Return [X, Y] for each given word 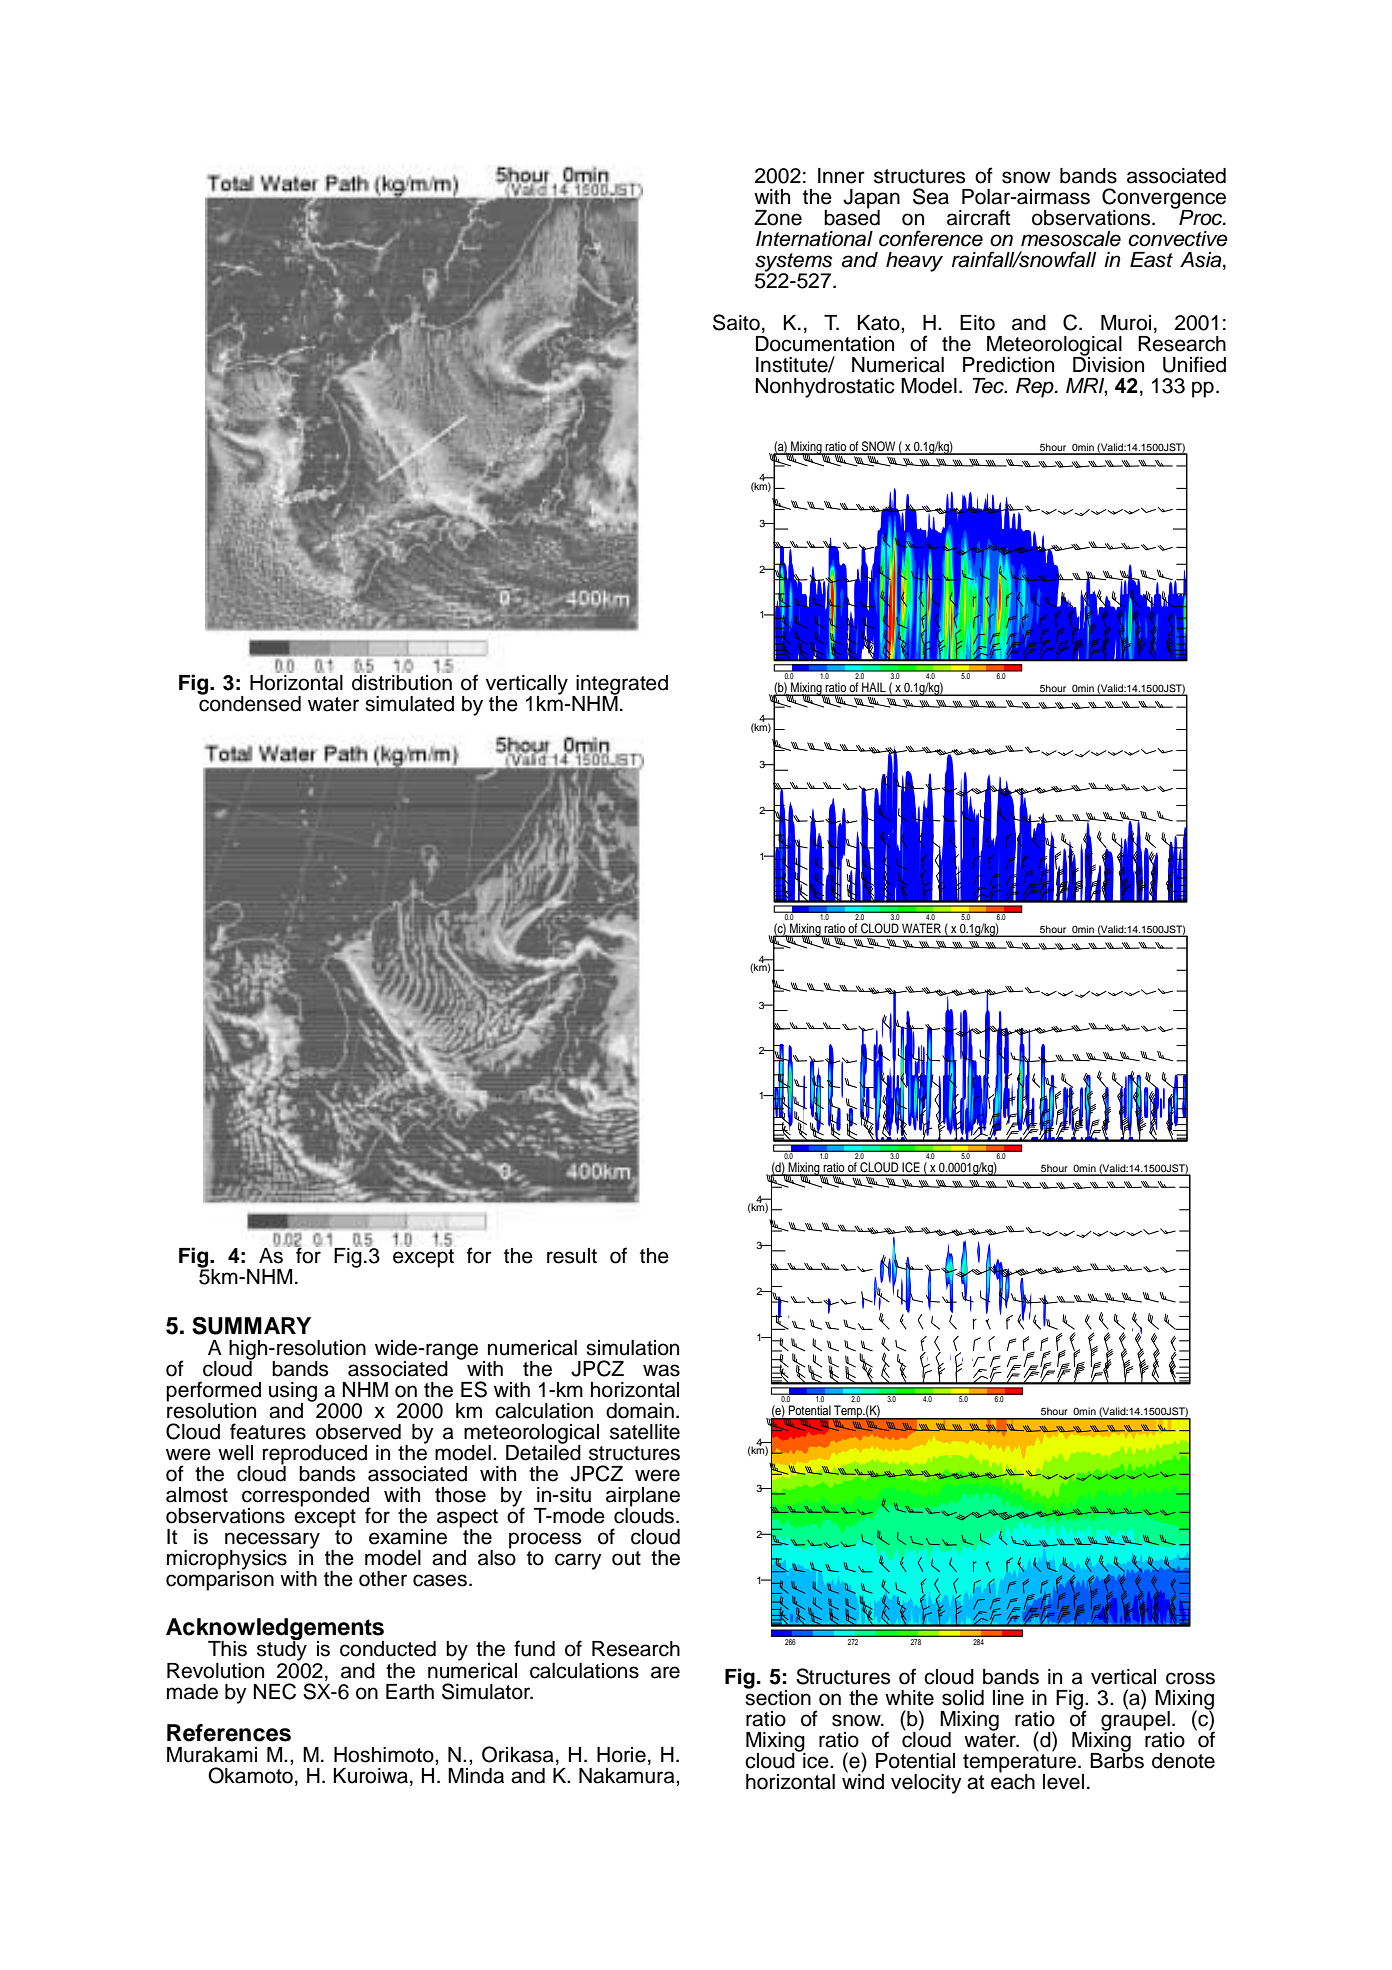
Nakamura [628, 1776]
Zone [778, 218]
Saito [736, 322]
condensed [249, 702]
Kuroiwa [370, 1776]
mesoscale [1071, 239]
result [572, 1256]
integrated [621, 686]
